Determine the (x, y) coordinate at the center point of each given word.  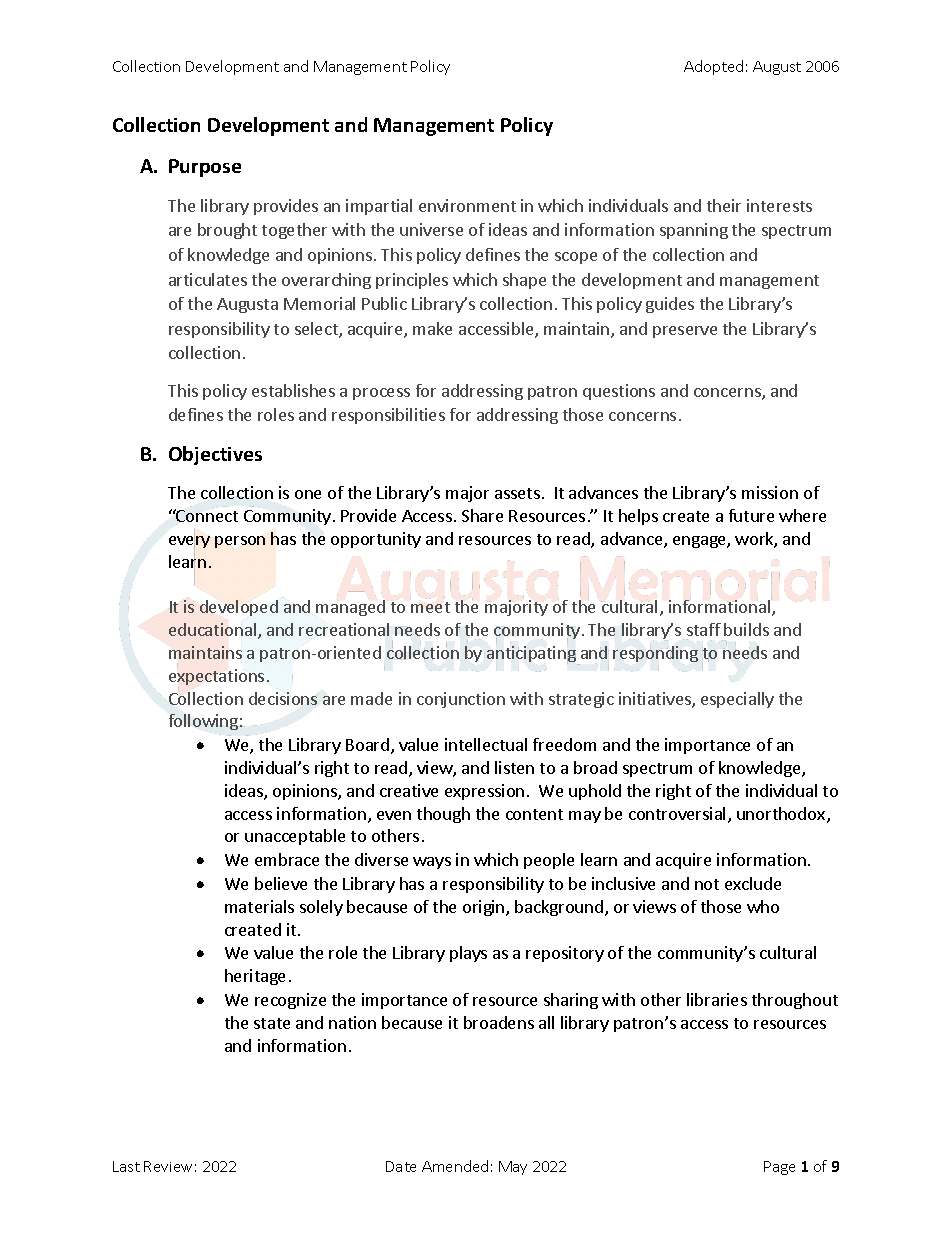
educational (212, 629)
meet (430, 607)
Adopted (713, 67)
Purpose (205, 168)
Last (126, 1166)
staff (704, 629)
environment (467, 205)
